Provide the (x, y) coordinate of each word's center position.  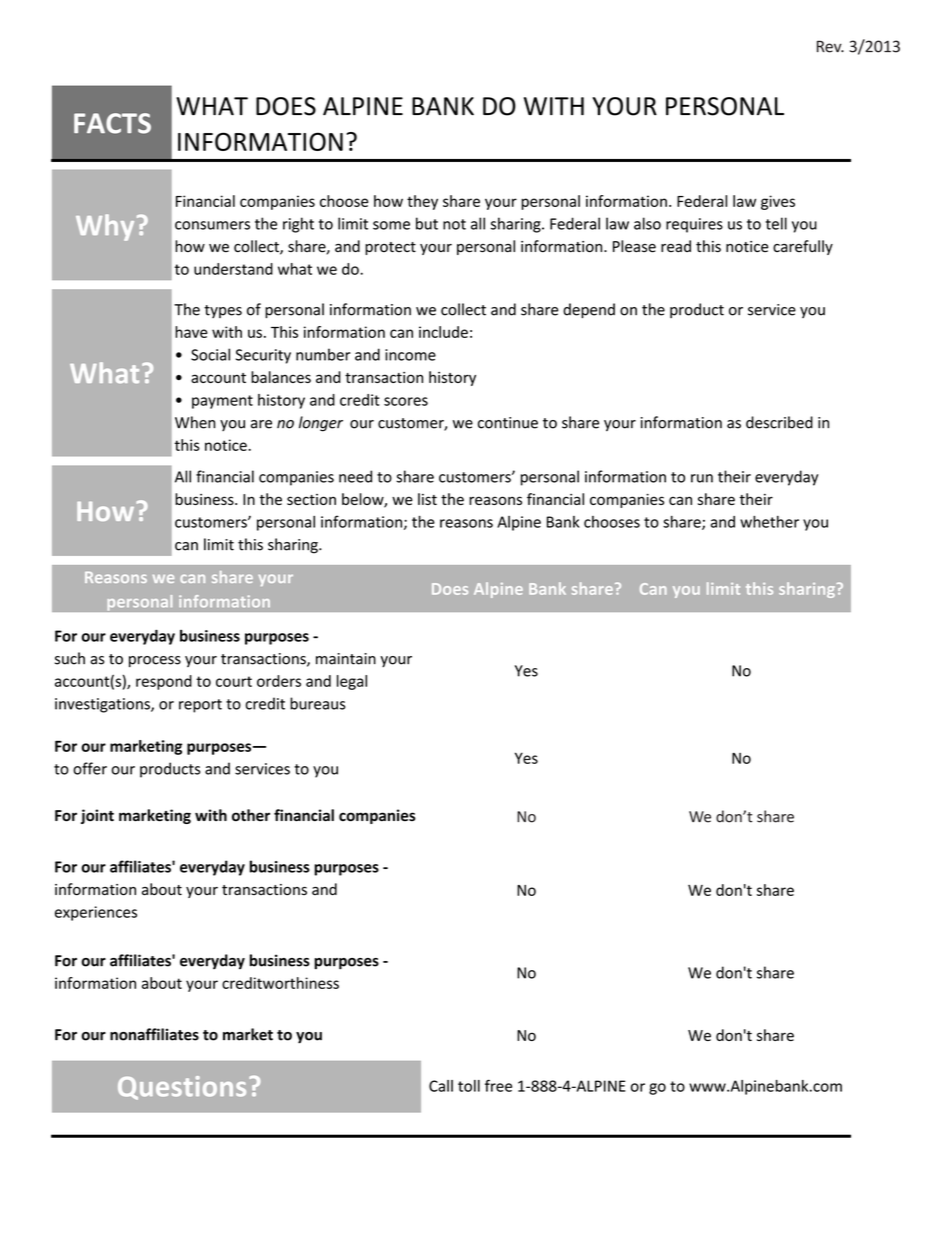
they (422, 202)
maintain (346, 659)
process (155, 661)
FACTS (112, 123)
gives (778, 202)
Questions (182, 1088)
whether (769, 521)
